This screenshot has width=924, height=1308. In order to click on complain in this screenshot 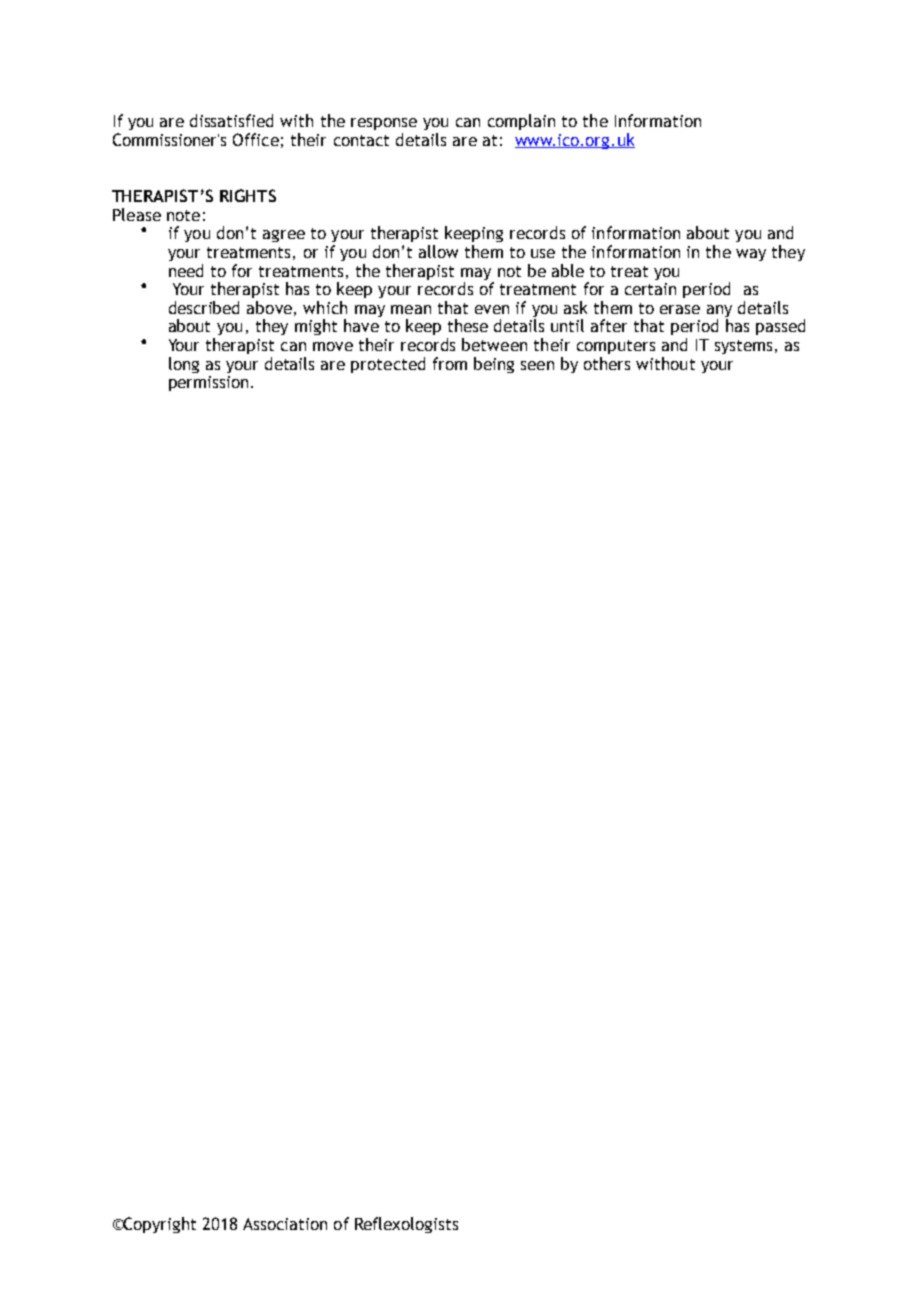, I will do `click(521, 122)`.
